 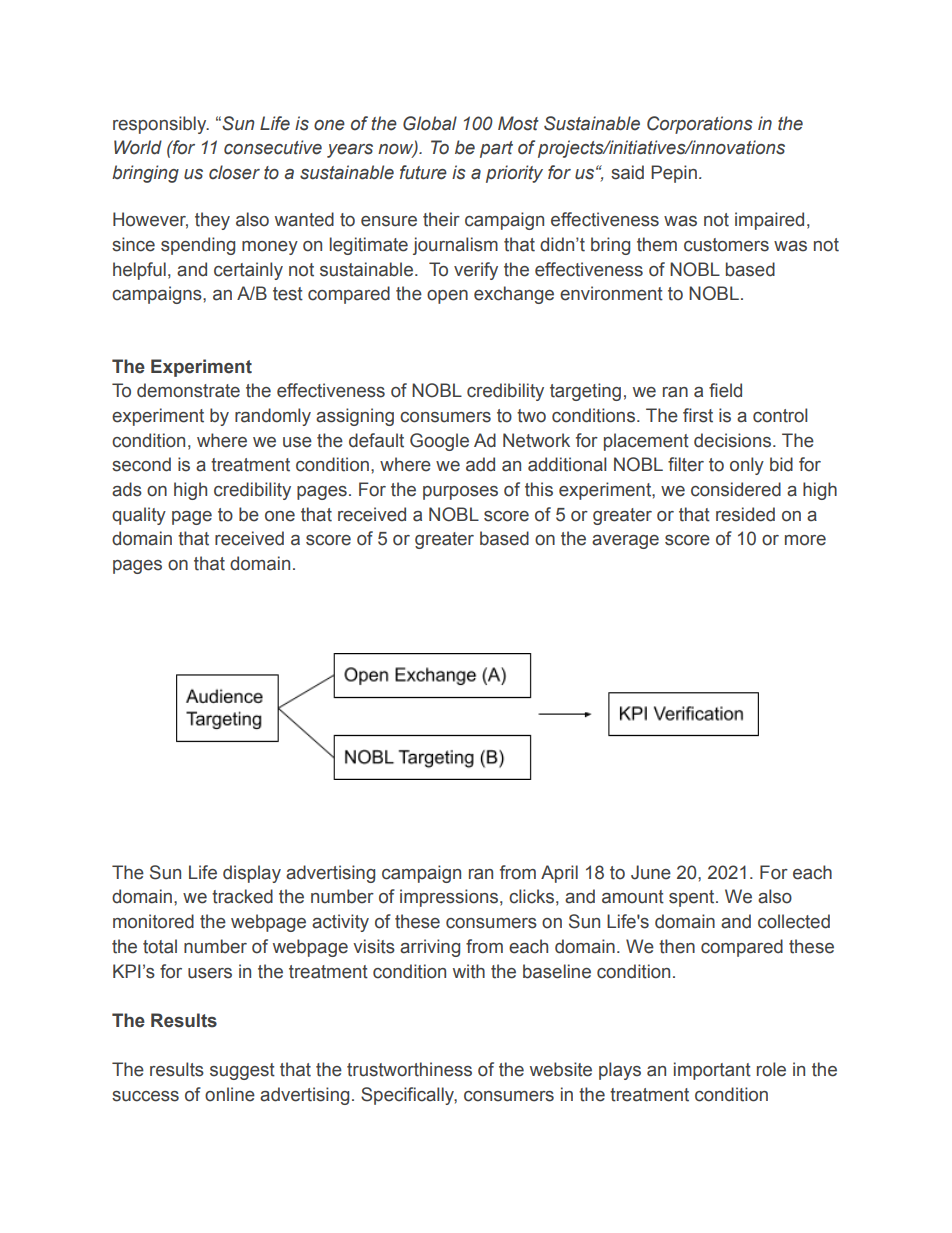 I want to click on closer, so click(x=234, y=172).
